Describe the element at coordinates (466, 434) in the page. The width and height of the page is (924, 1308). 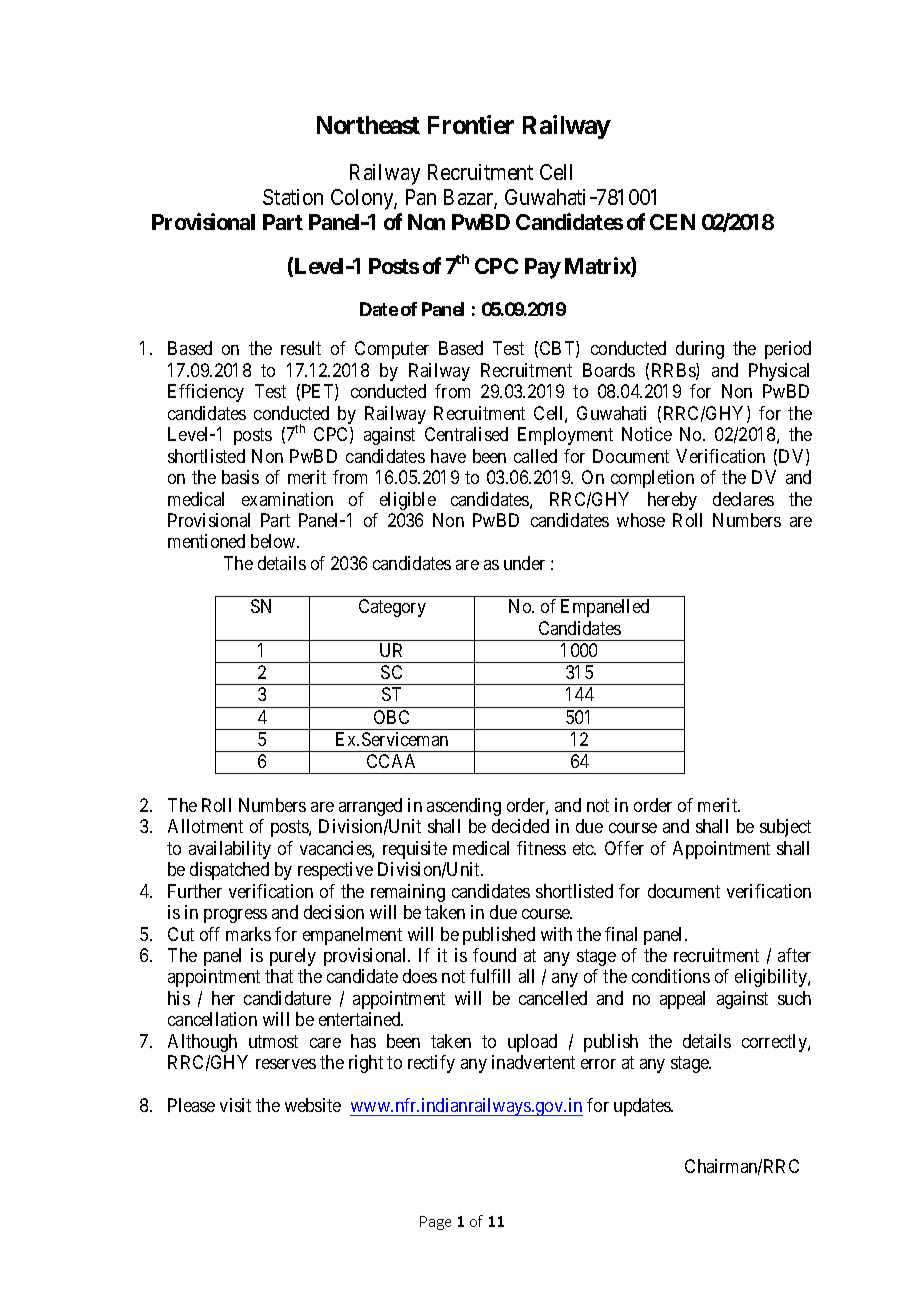
I see `Centralised` at that location.
